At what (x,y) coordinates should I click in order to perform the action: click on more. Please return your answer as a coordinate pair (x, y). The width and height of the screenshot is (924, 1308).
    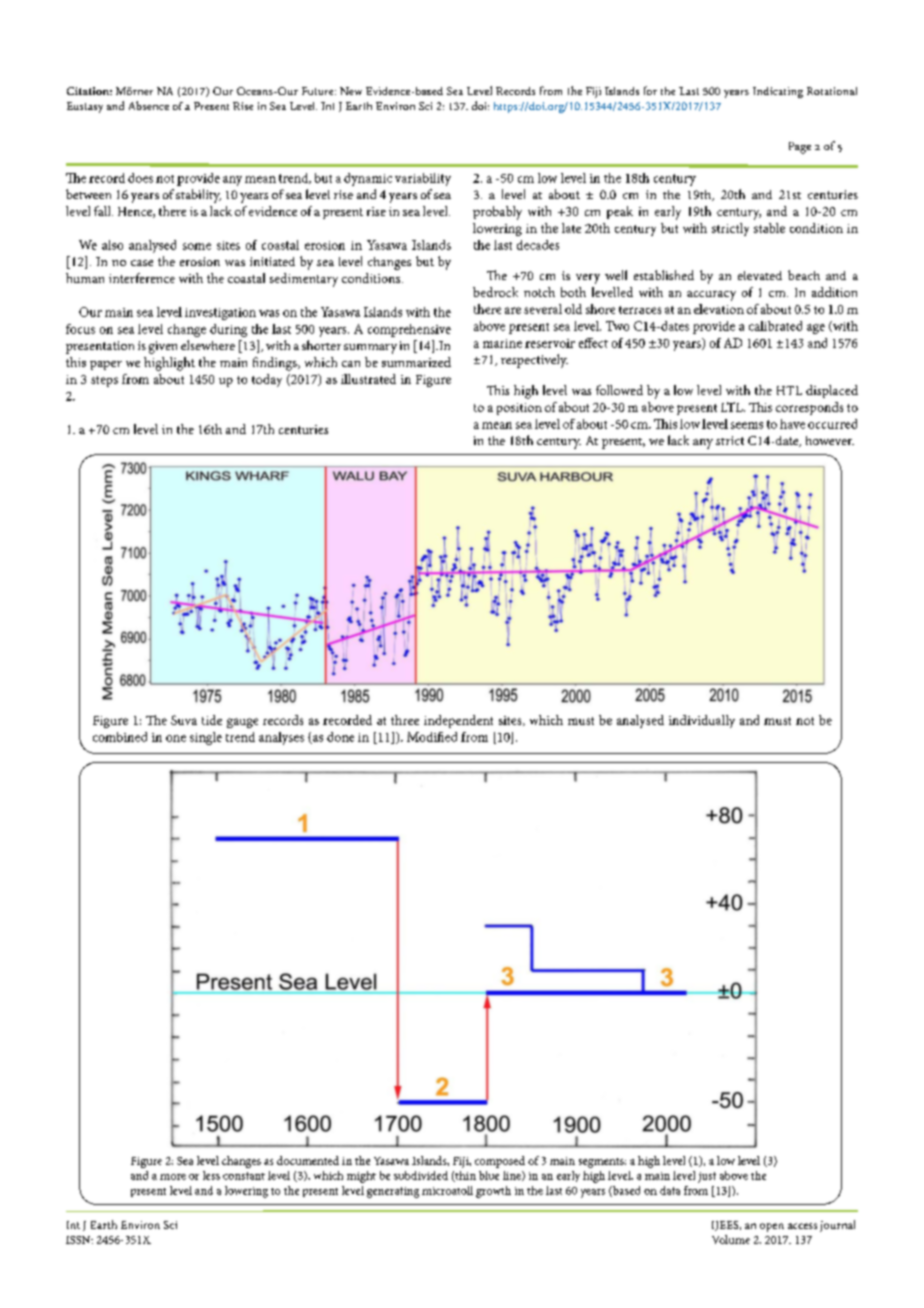
    Looking at the image, I should click on (173, 1177).
